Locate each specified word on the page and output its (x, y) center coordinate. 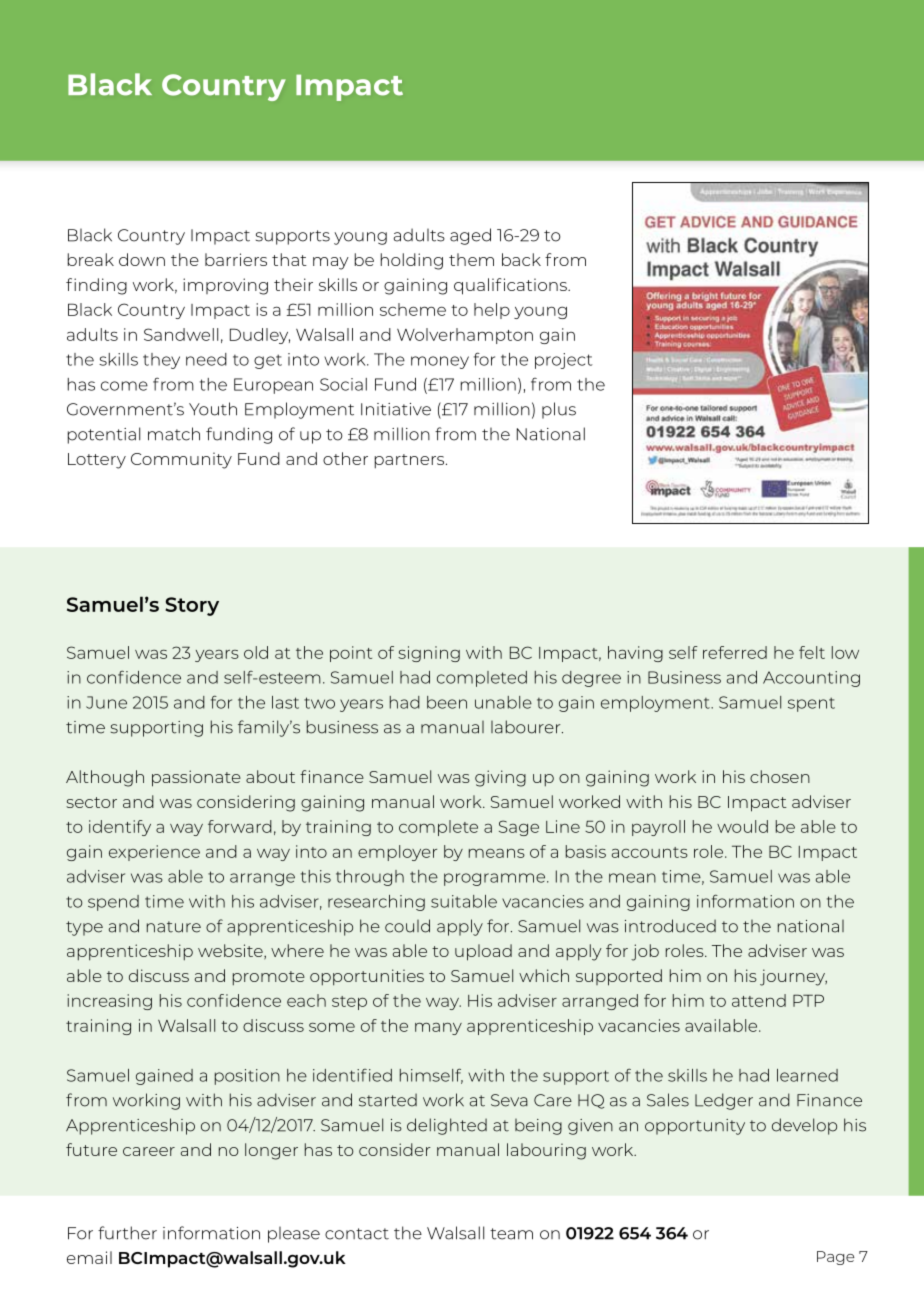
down (142, 259)
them (471, 259)
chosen (780, 776)
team (511, 1234)
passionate (196, 778)
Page (836, 1258)
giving (500, 778)
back (521, 259)
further (127, 1233)
